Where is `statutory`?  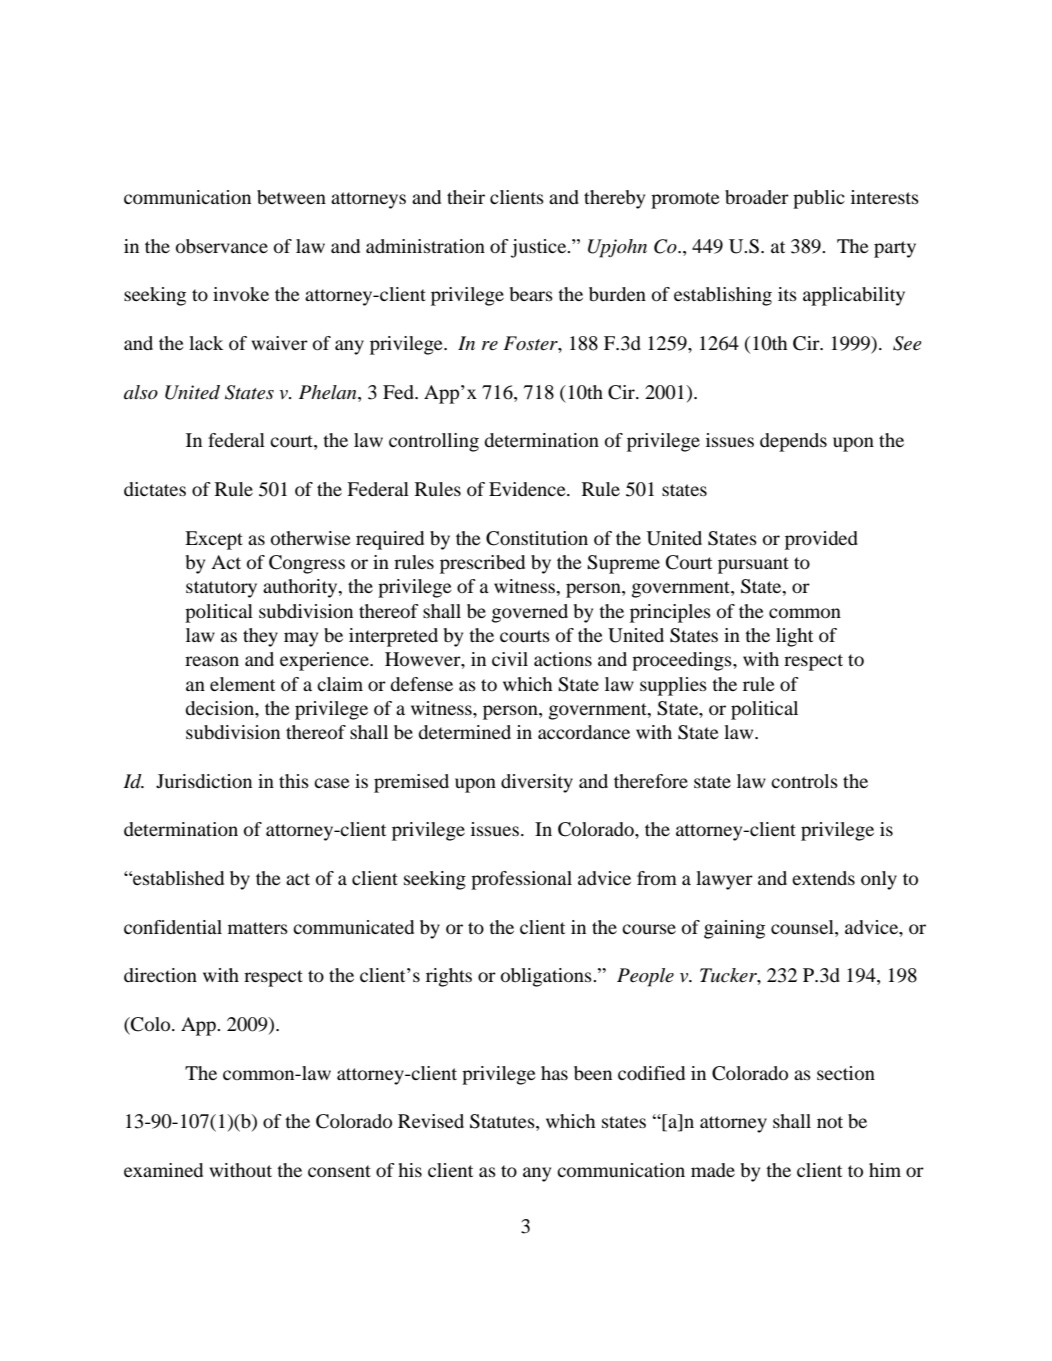
statutory is located at coordinates (221, 589).
